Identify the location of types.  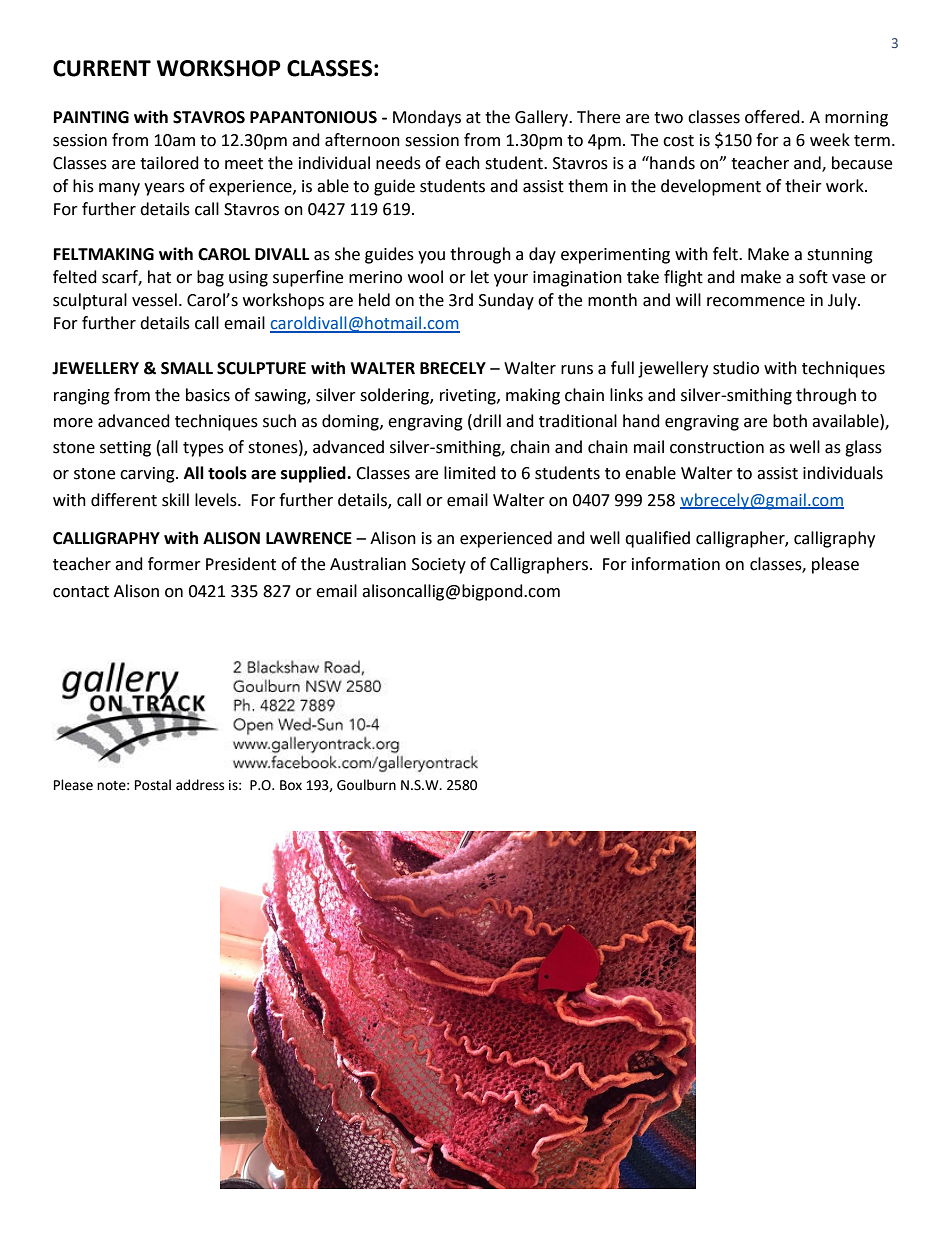
(203, 449).
